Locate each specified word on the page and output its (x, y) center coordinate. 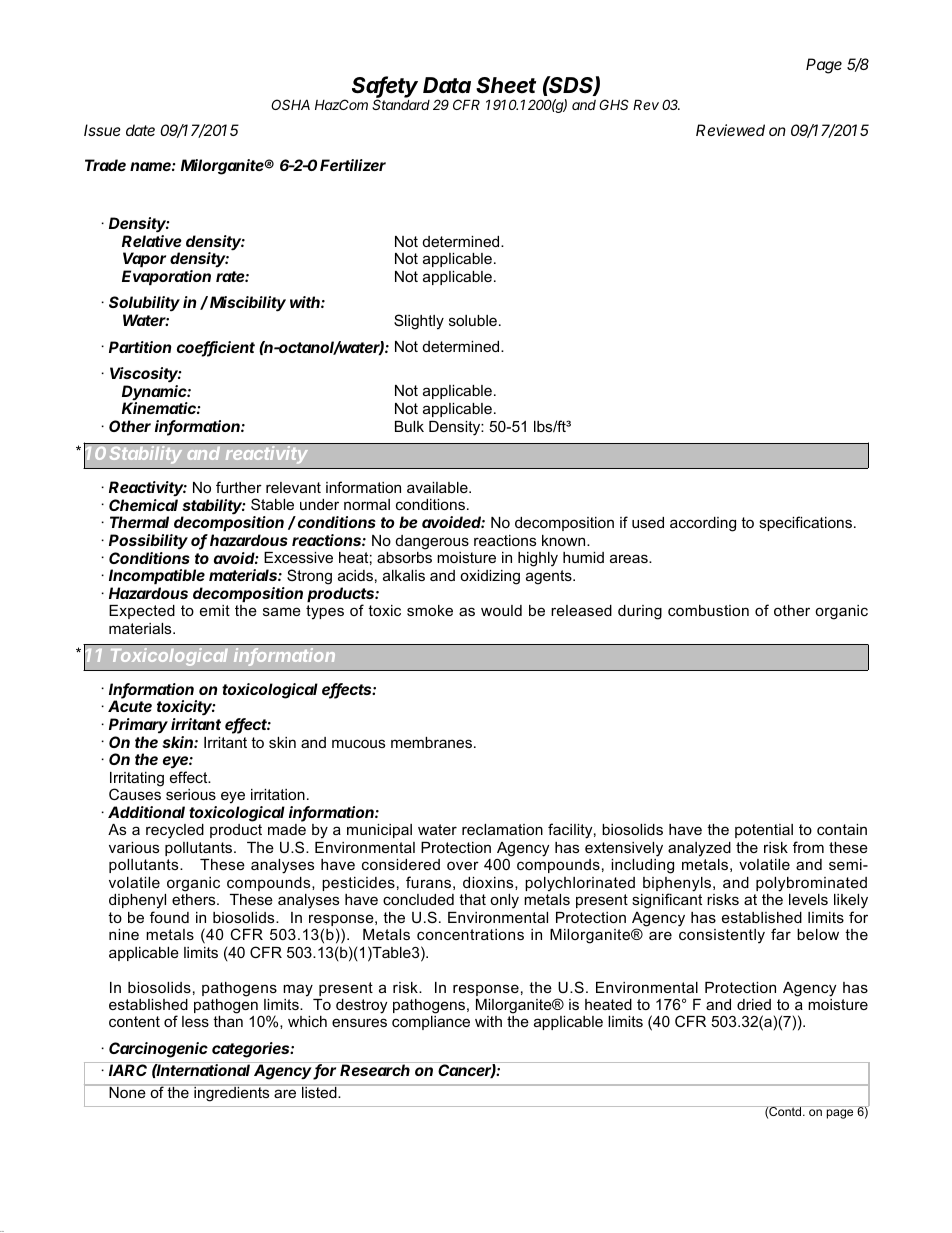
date (140, 130)
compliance (431, 1023)
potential (764, 831)
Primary (138, 726)
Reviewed (730, 130)
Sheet (506, 85)
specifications (807, 523)
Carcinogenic (158, 1050)
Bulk (409, 426)
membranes (431, 742)
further (239, 487)
